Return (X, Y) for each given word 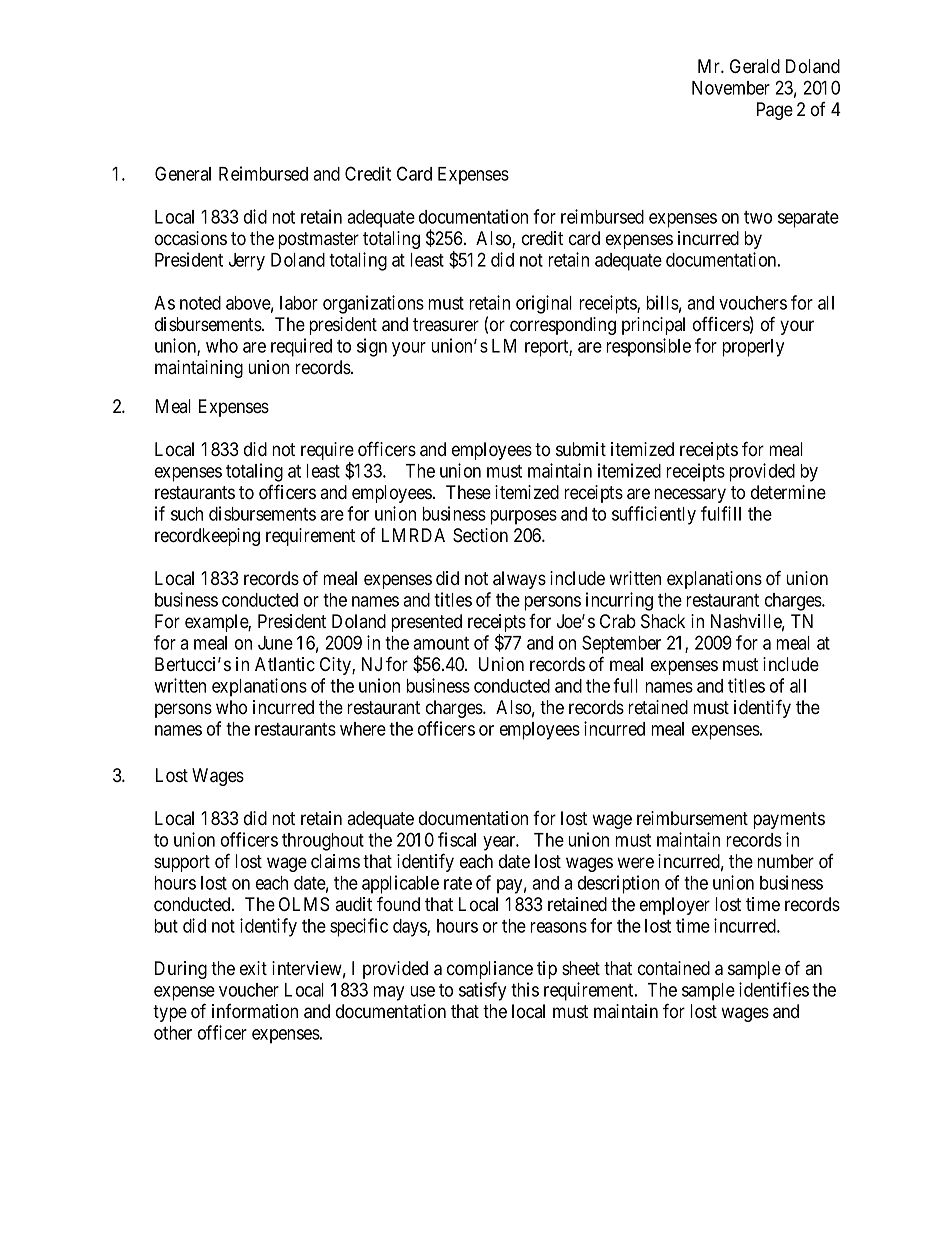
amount (441, 643)
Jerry (247, 262)
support (182, 863)
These (468, 492)
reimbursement (692, 818)
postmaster (318, 240)
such (187, 514)
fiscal (457, 839)
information (255, 1011)
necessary (690, 495)
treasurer (446, 324)
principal (653, 326)
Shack (663, 621)
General (183, 173)
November (731, 88)
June (275, 643)
